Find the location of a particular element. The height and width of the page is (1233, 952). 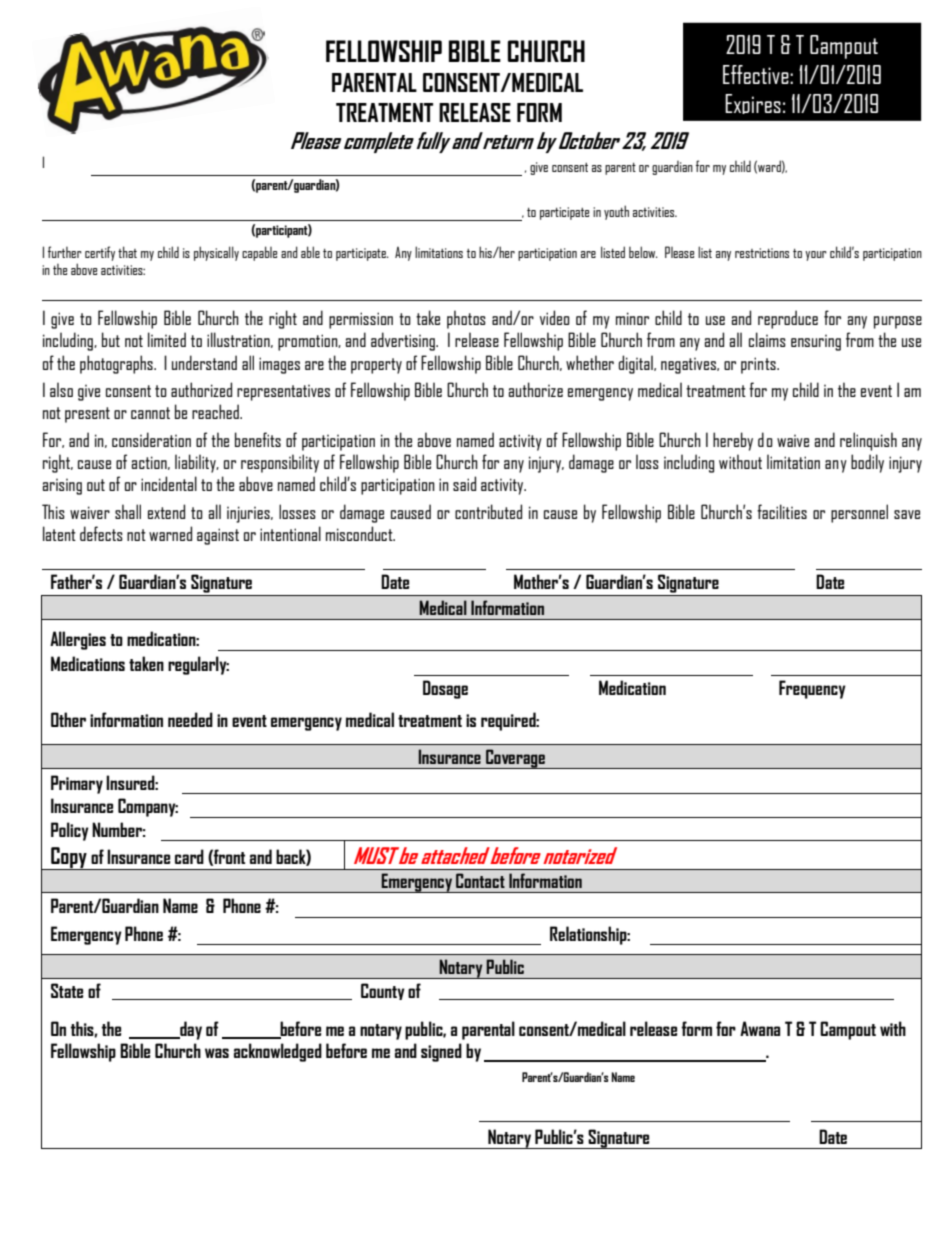

ensuring is located at coordinates (816, 343).
